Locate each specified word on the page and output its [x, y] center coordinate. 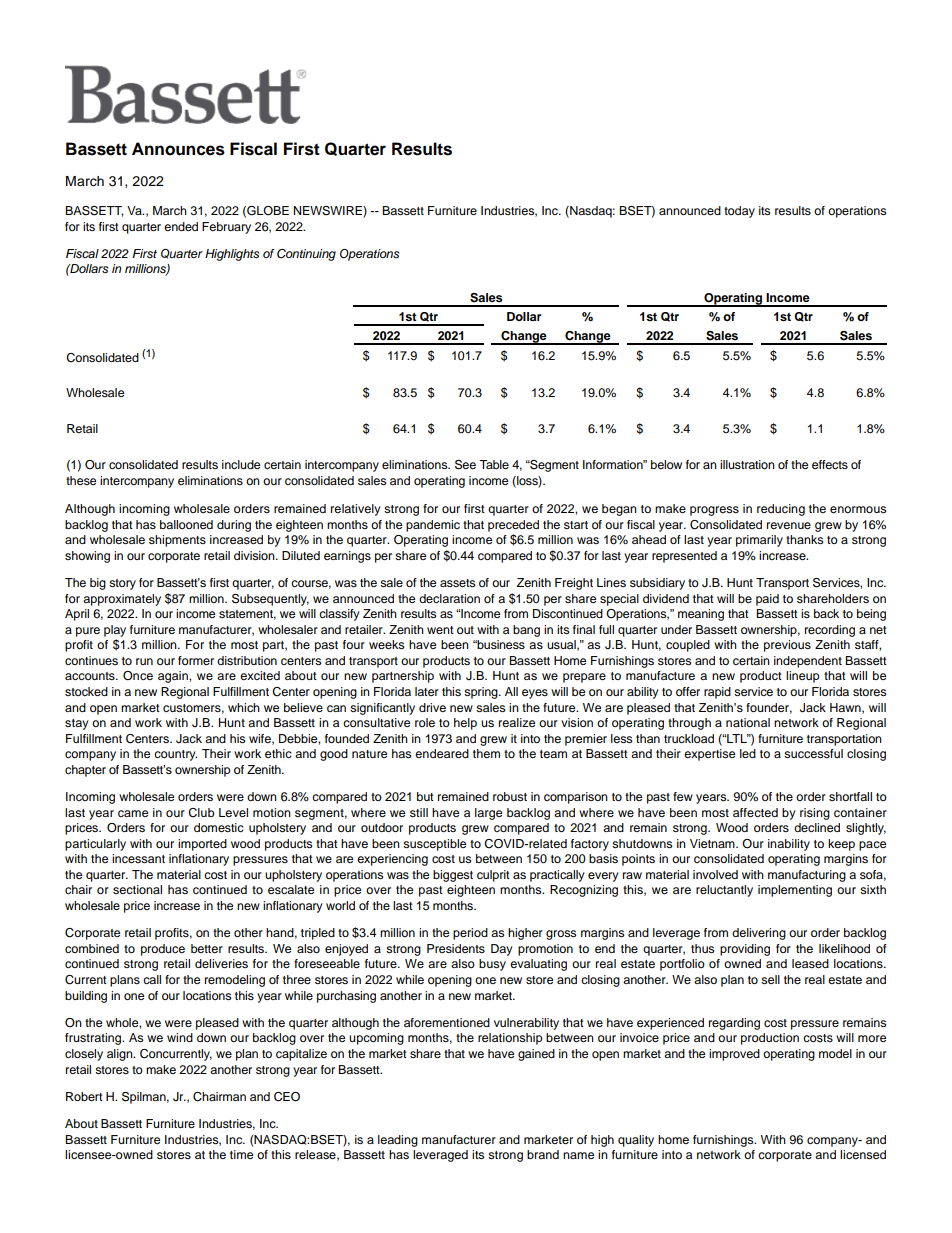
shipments [177, 541]
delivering [759, 934]
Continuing [306, 255]
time [241, 1154]
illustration [747, 464]
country [175, 755]
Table [494, 464]
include [241, 464]
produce [163, 950]
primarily [759, 541]
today [739, 212]
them [486, 753]
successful [813, 753]
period [470, 934]
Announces [178, 149]
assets [457, 583]
